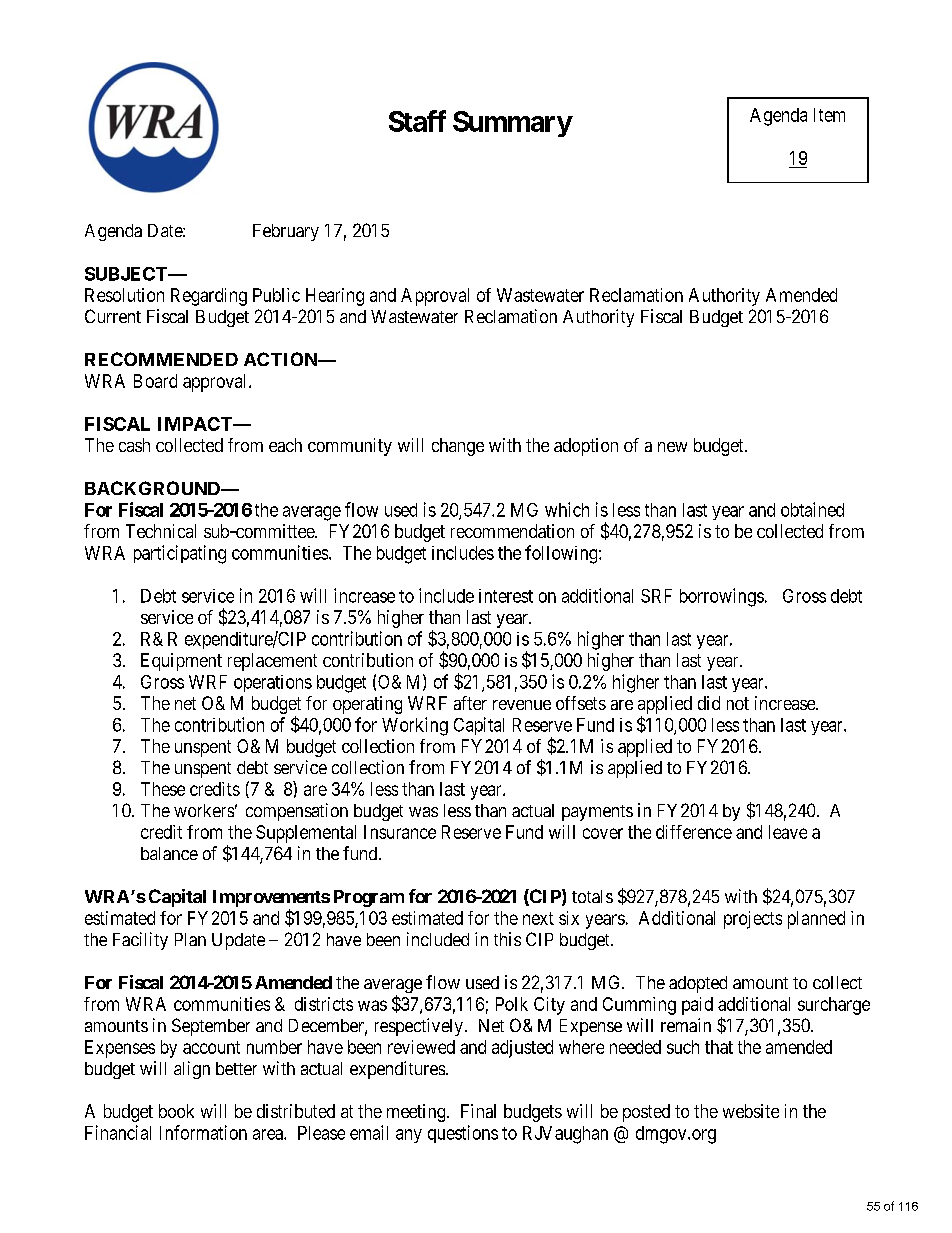  I want to click on leave, so click(788, 832).
